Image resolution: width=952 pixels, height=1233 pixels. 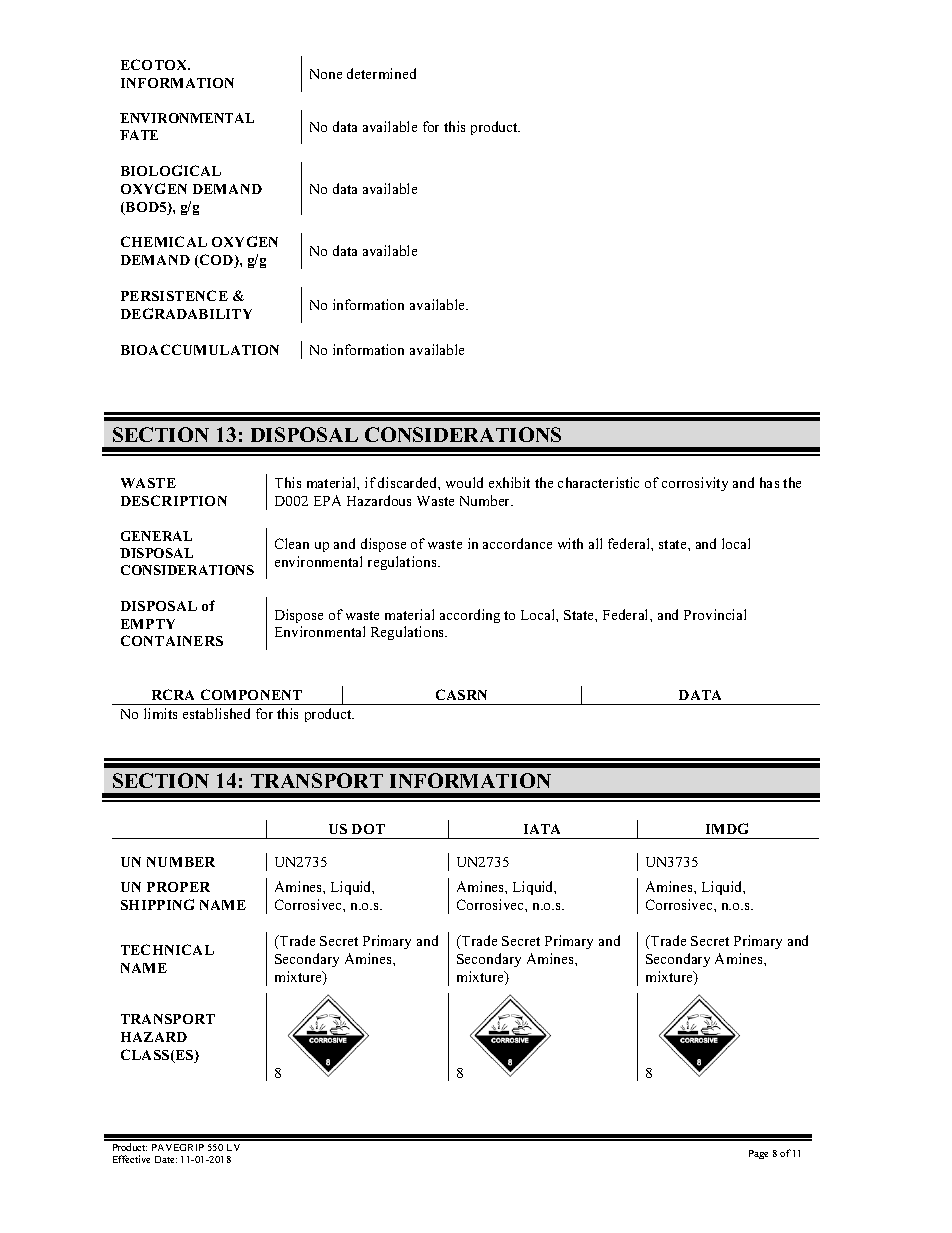 I want to click on Provincial, so click(x=715, y=614).
